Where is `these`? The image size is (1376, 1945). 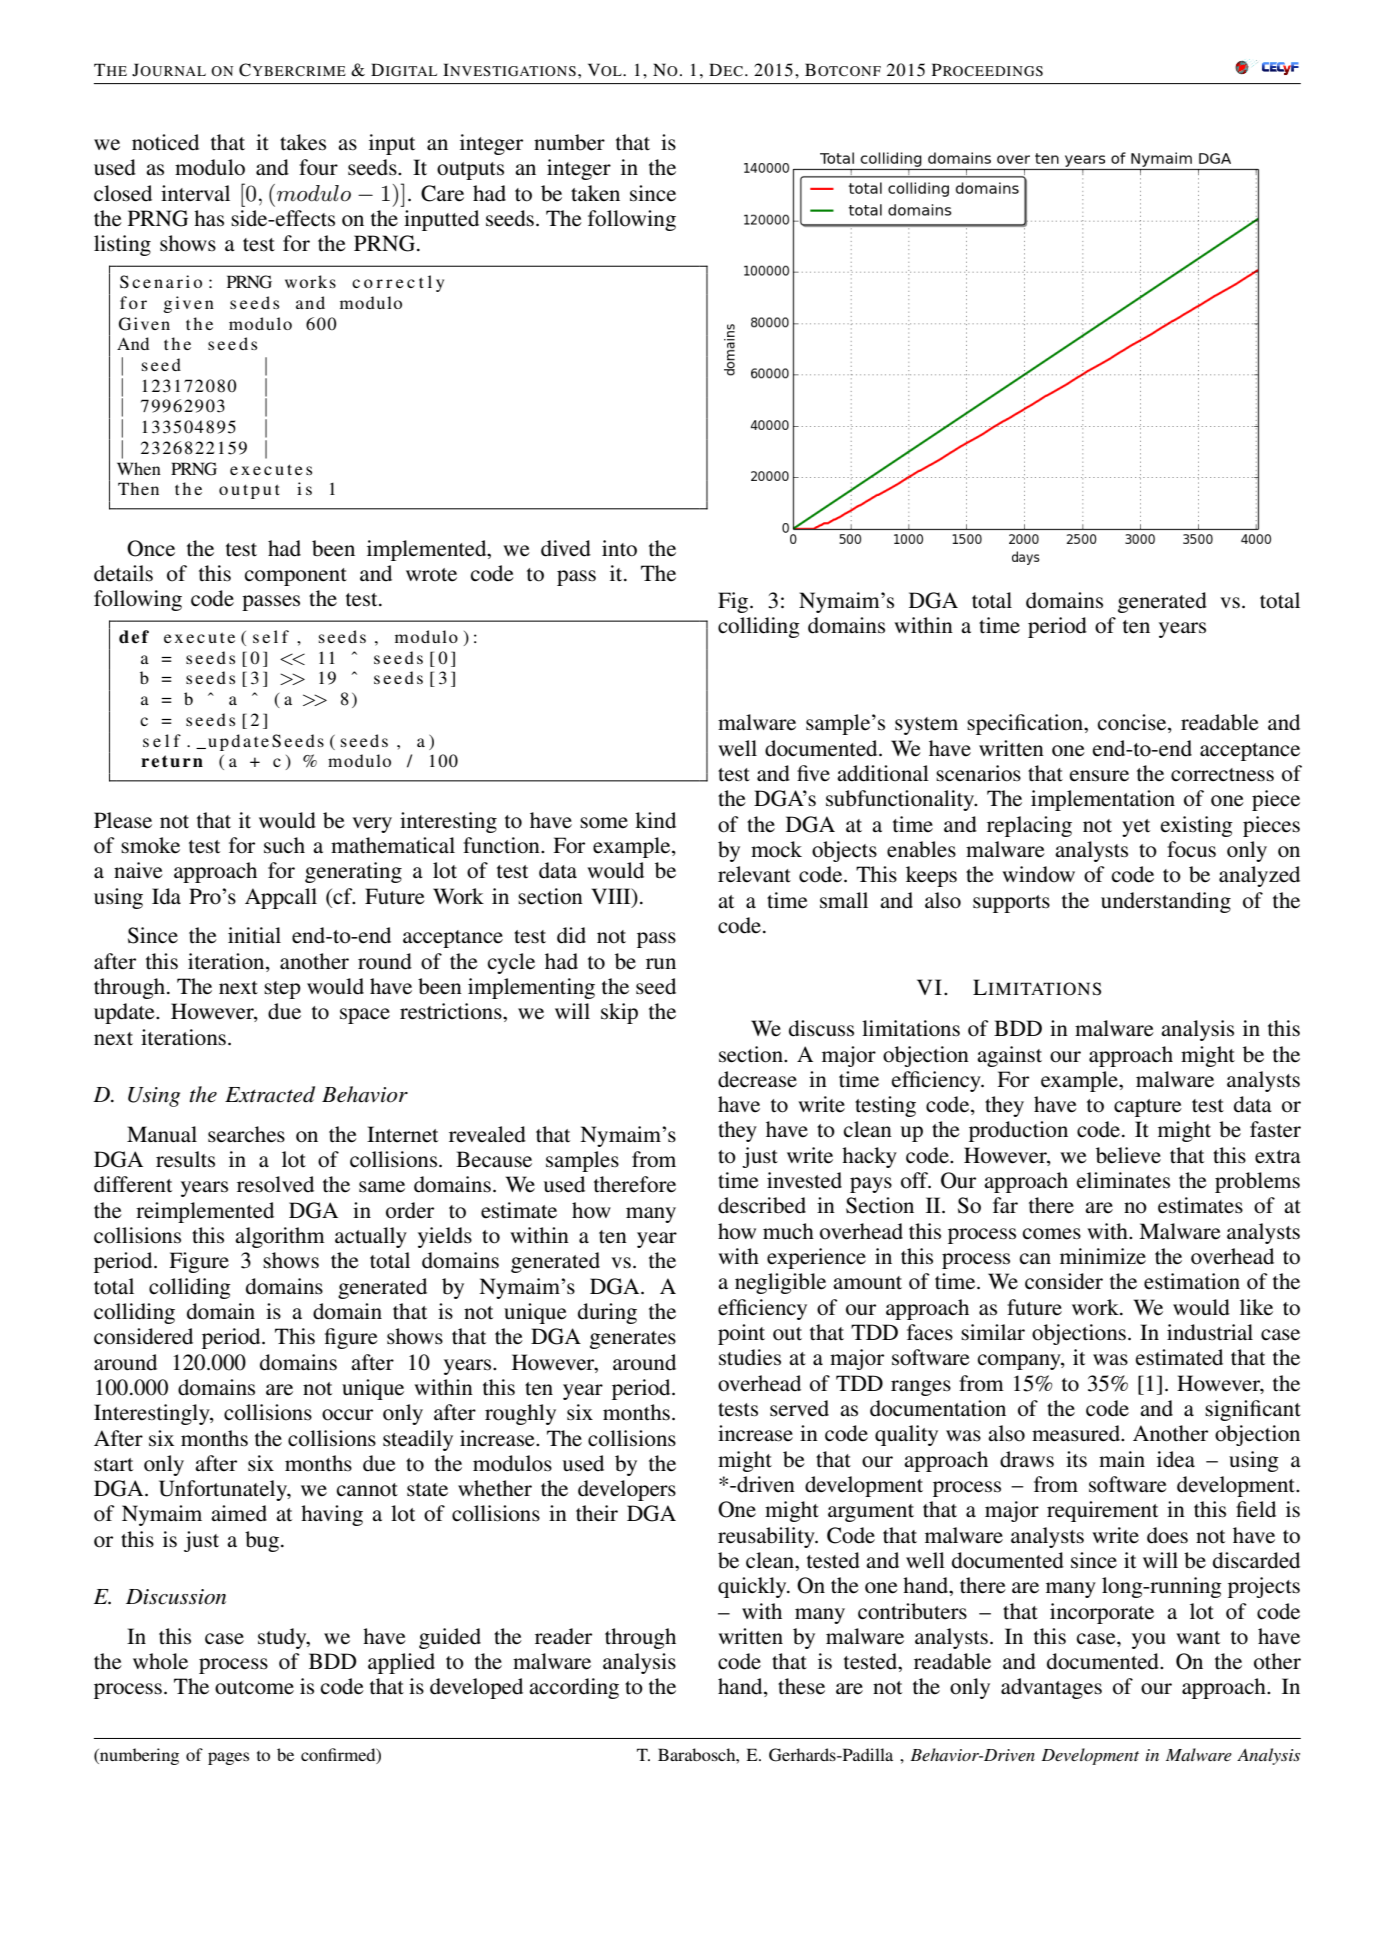
these is located at coordinates (801, 1686).
